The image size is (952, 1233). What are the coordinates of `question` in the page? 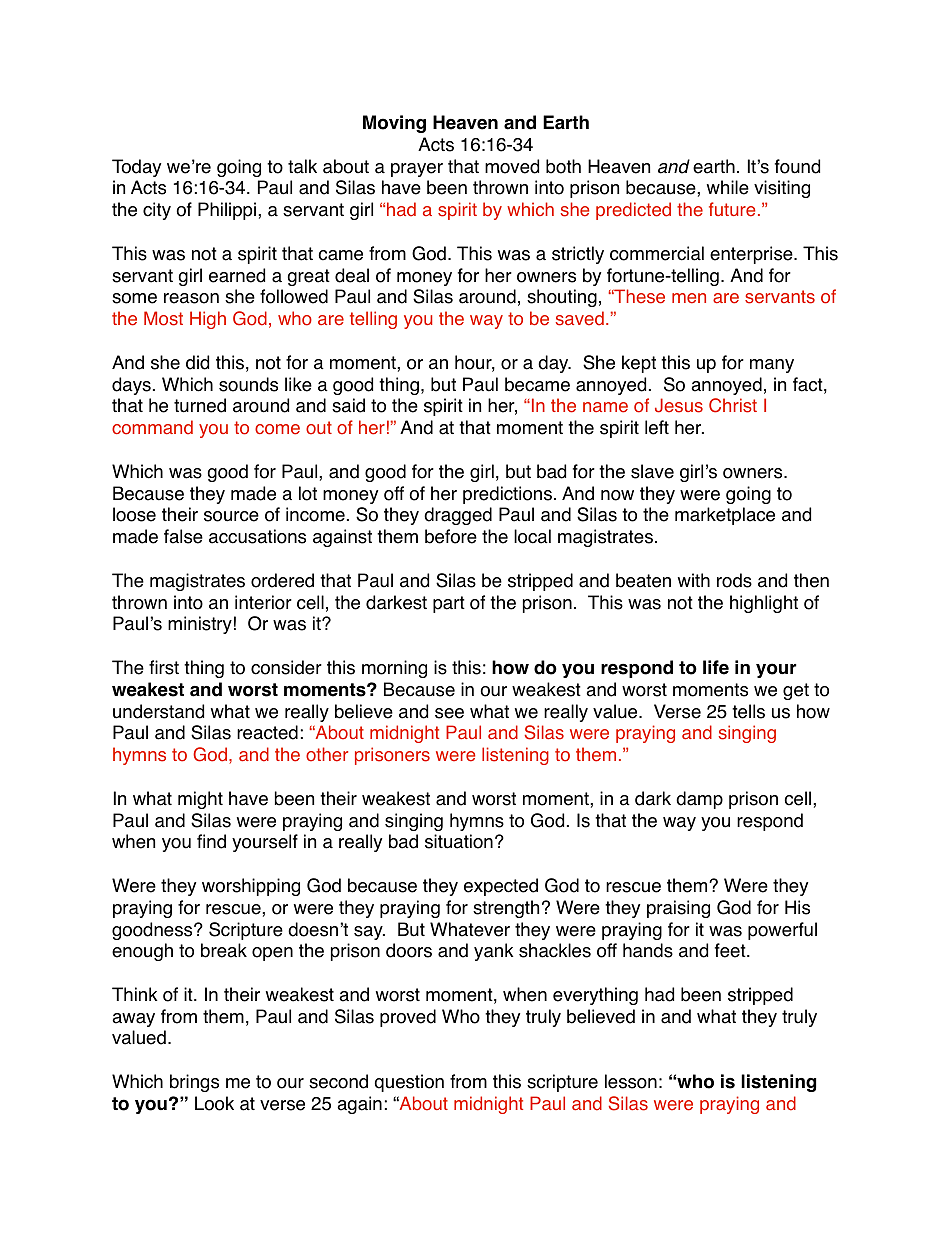 It's located at (409, 1083).
